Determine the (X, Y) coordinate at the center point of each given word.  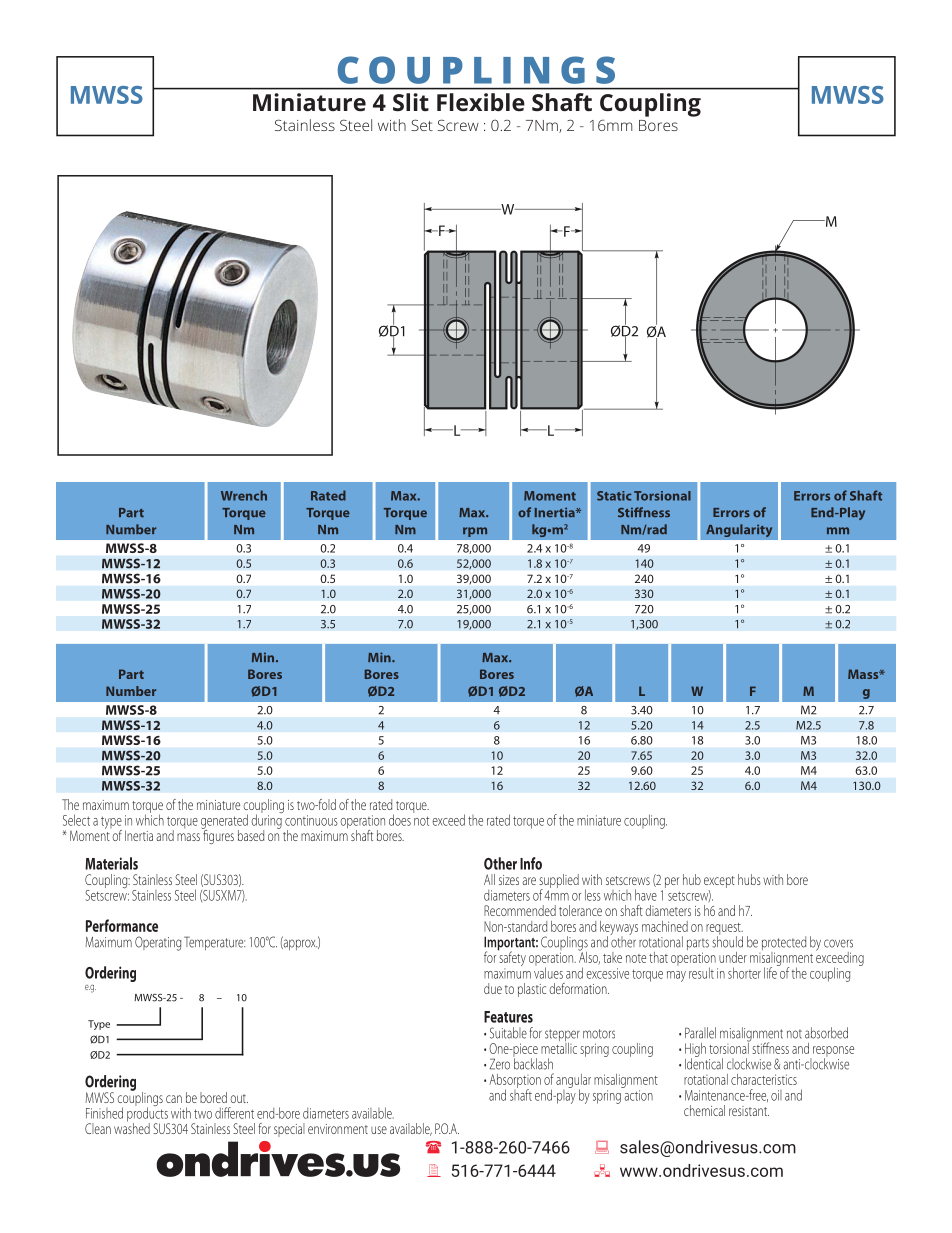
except (719, 883)
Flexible (481, 102)
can (174, 1099)
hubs (749, 879)
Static (614, 496)
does (400, 820)
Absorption (515, 1082)
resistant (749, 1111)
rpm (475, 532)
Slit (411, 102)
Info (531, 863)
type (111, 823)
